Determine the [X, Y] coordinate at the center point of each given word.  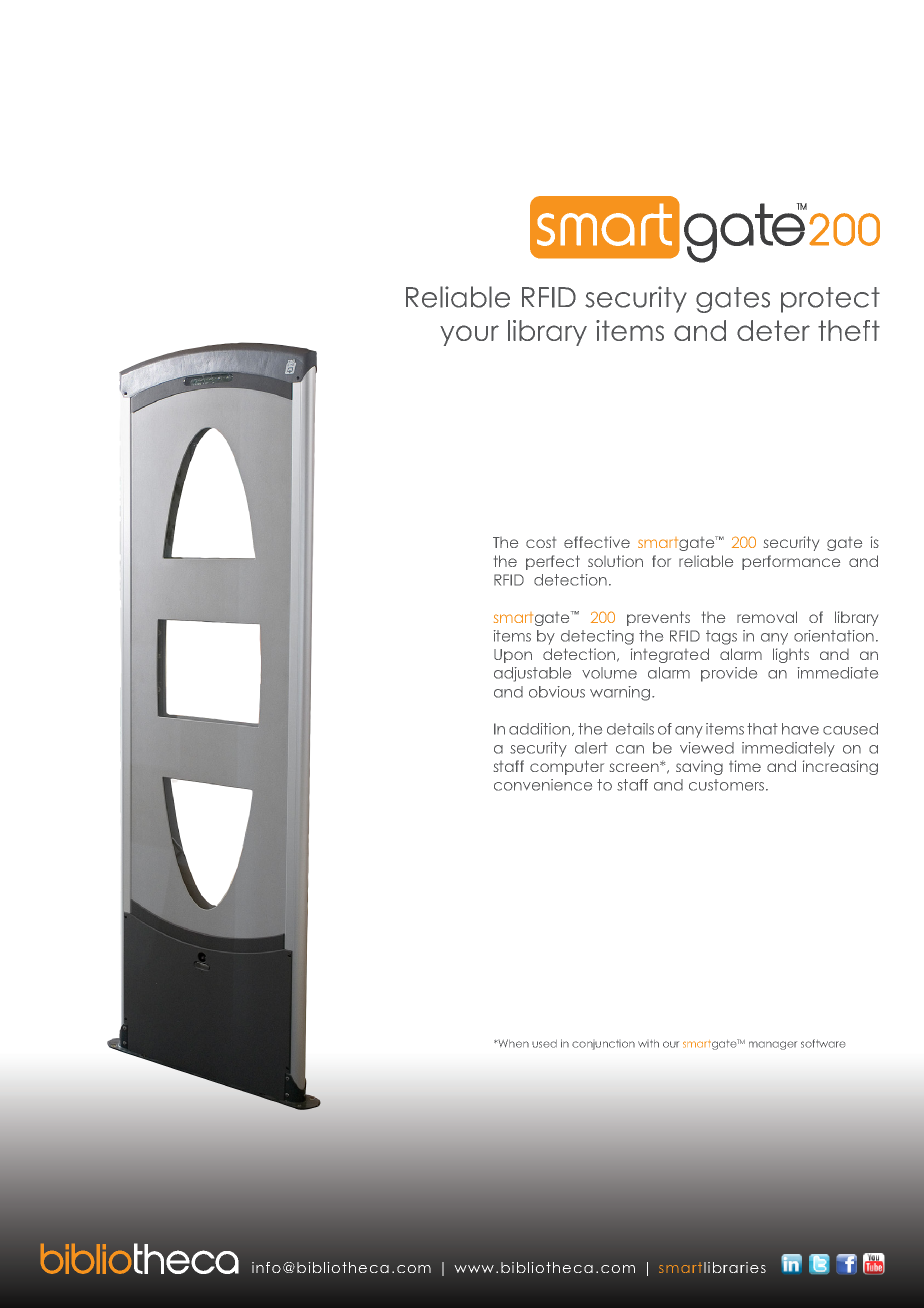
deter [773, 330]
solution [615, 561]
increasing [840, 767]
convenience [543, 785]
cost [541, 542]
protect [830, 300]
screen [635, 767]
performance [791, 562]
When [512, 1043]
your [469, 335]
